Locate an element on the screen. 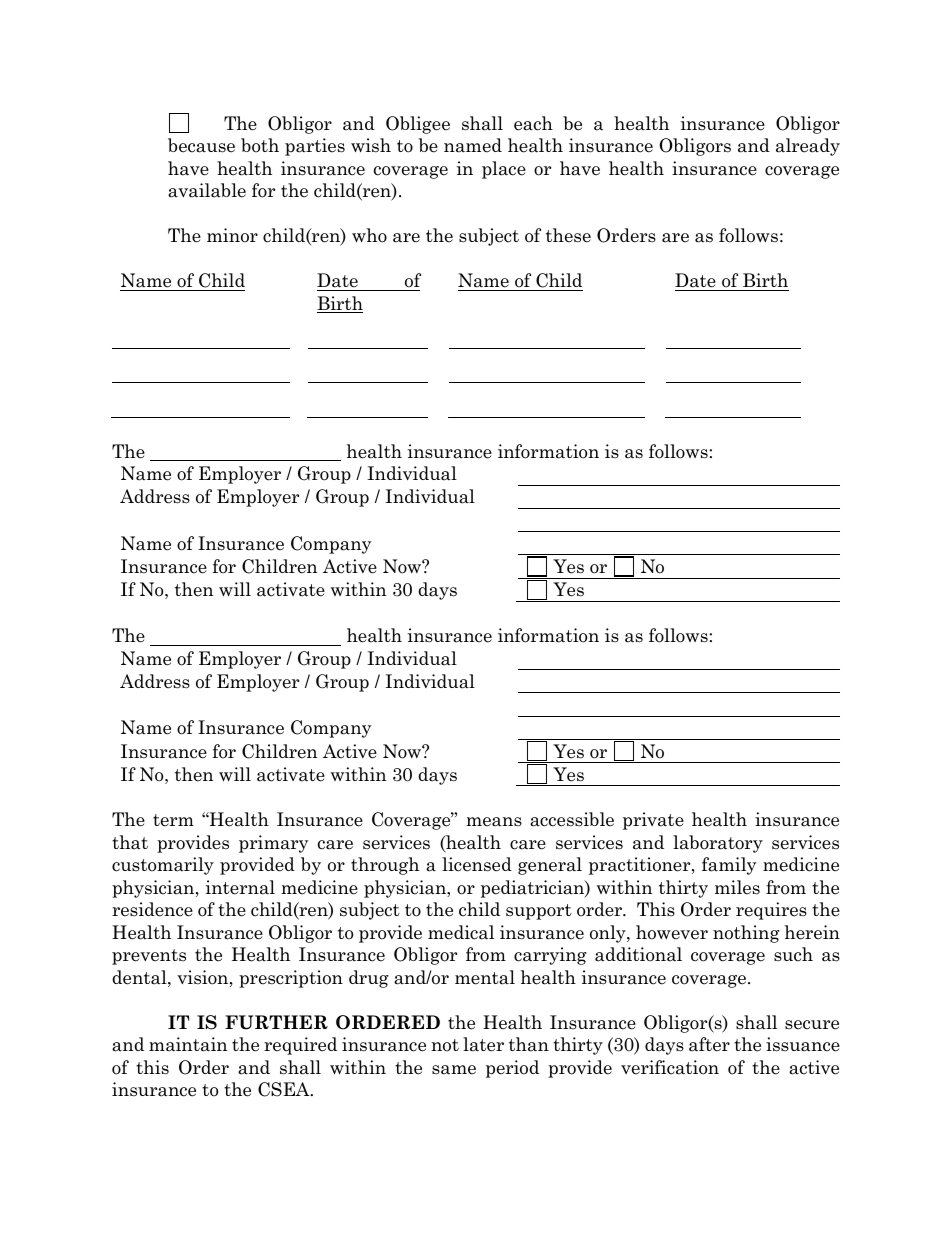 The height and width of the screenshot is (1233, 952). later is located at coordinates (483, 1044).
